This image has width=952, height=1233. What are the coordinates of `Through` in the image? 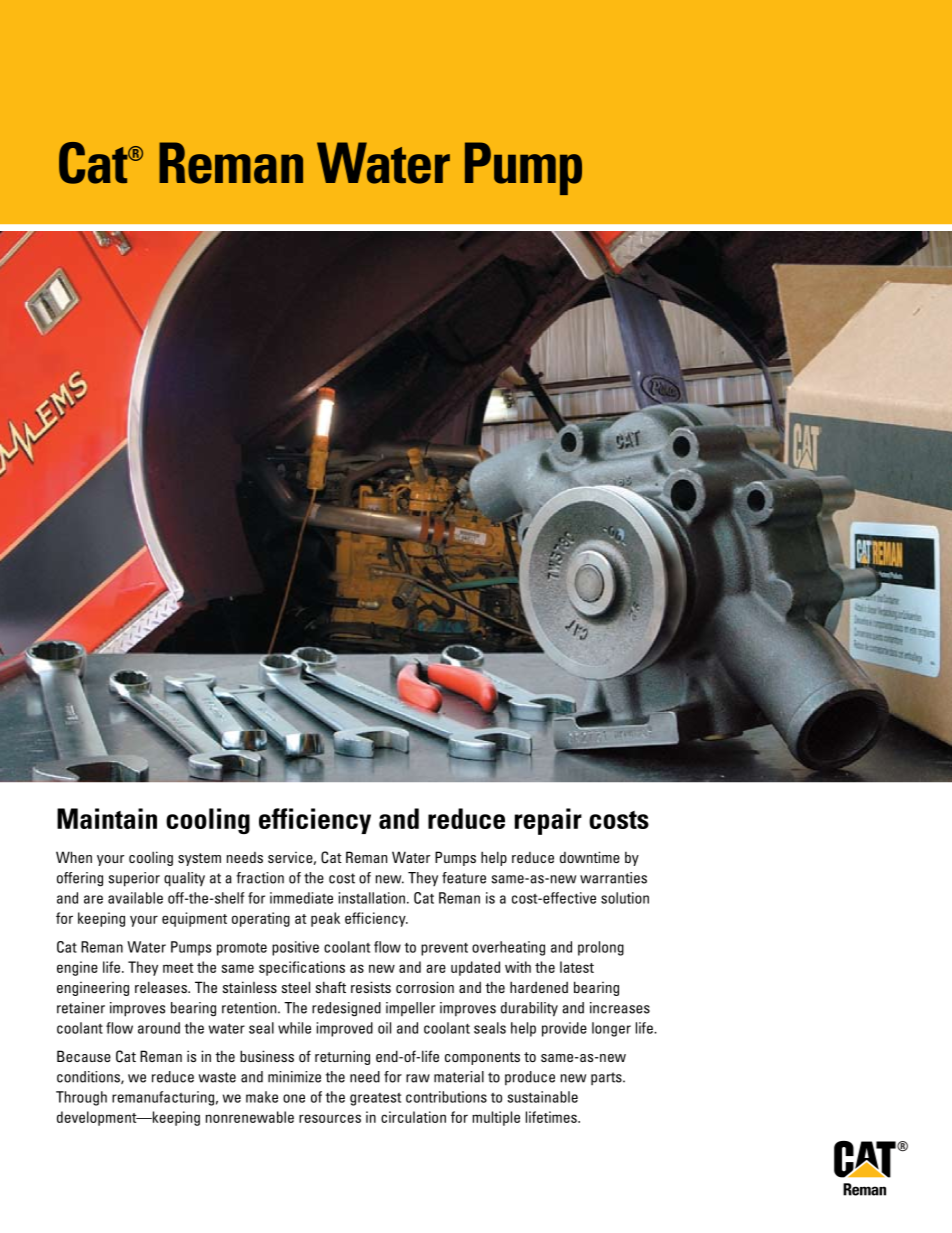 It's located at (81, 1098).
